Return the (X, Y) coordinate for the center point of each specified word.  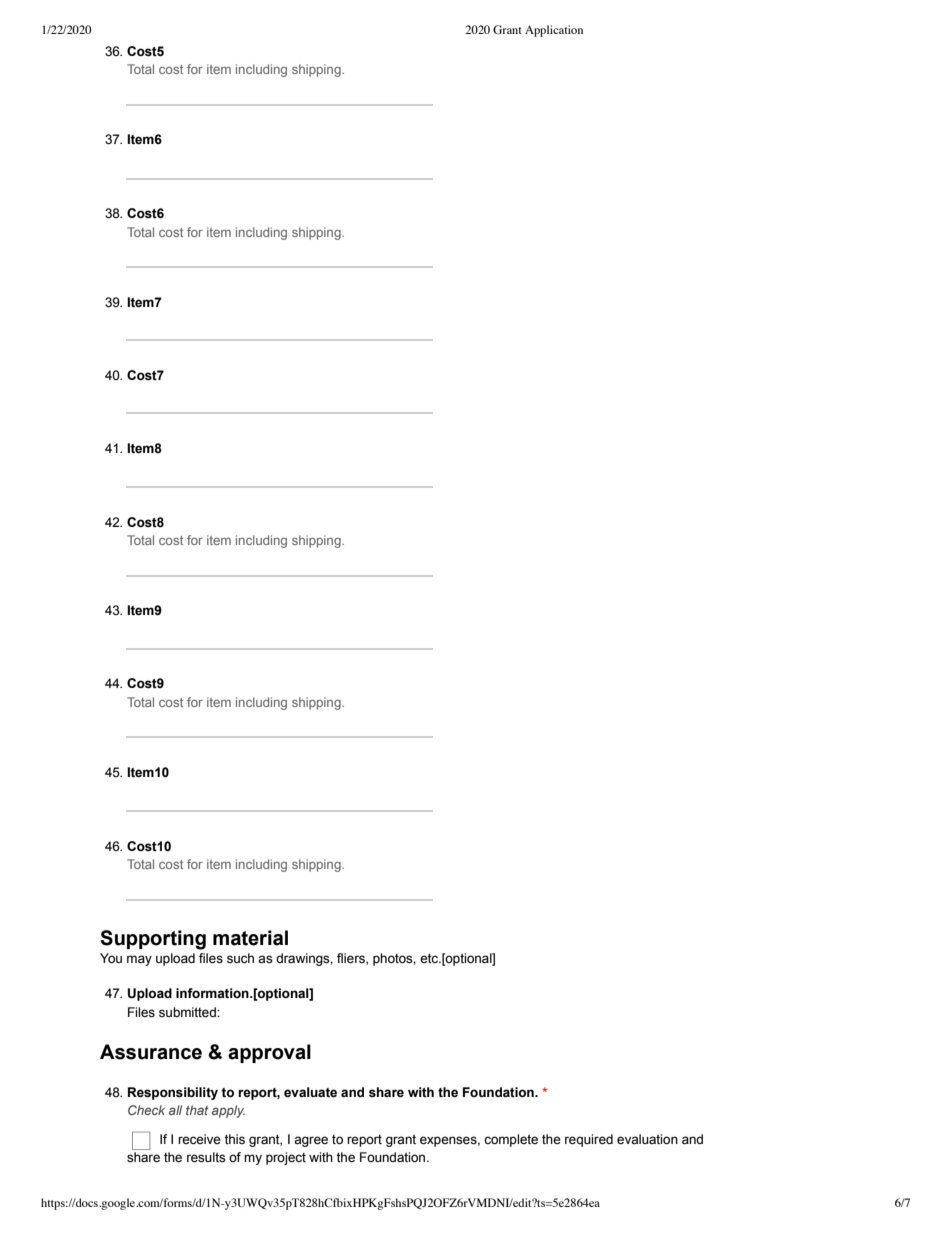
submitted (188, 1012)
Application (554, 31)
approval (269, 1053)
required (589, 1140)
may (139, 960)
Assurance (151, 1052)
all (175, 1110)
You (111, 958)
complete (511, 1140)
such (240, 958)
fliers (352, 959)
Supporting (153, 940)
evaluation (647, 1139)
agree (311, 1141)
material (250, 938)
